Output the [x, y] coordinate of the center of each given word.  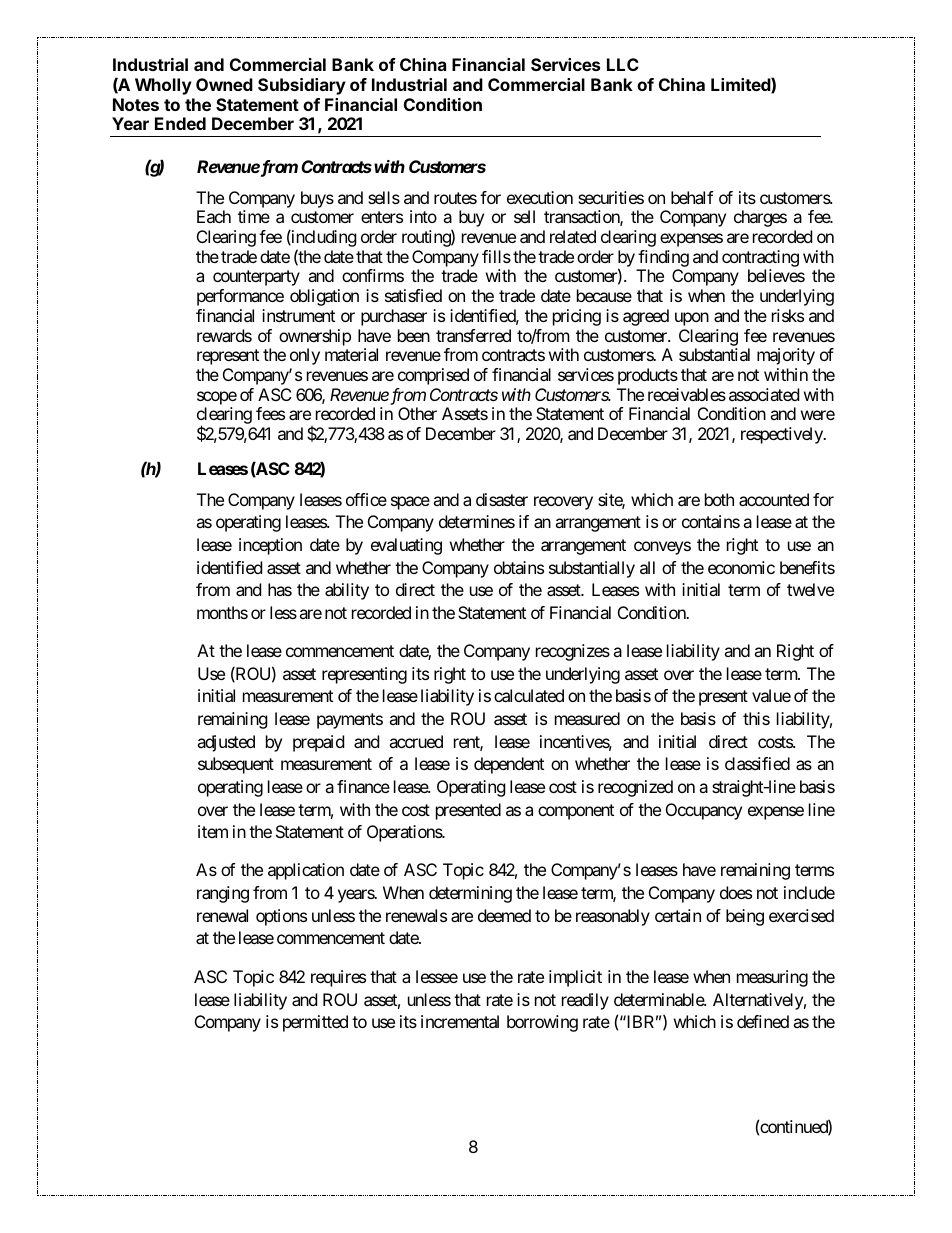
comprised [433, 376]
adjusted [226, 743]
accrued [416, 741]
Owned [224, 84]
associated [764, 394]
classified [757, 763]
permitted [315, 1023]
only [305, 356]
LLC [623, 64]
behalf [692, 197]
